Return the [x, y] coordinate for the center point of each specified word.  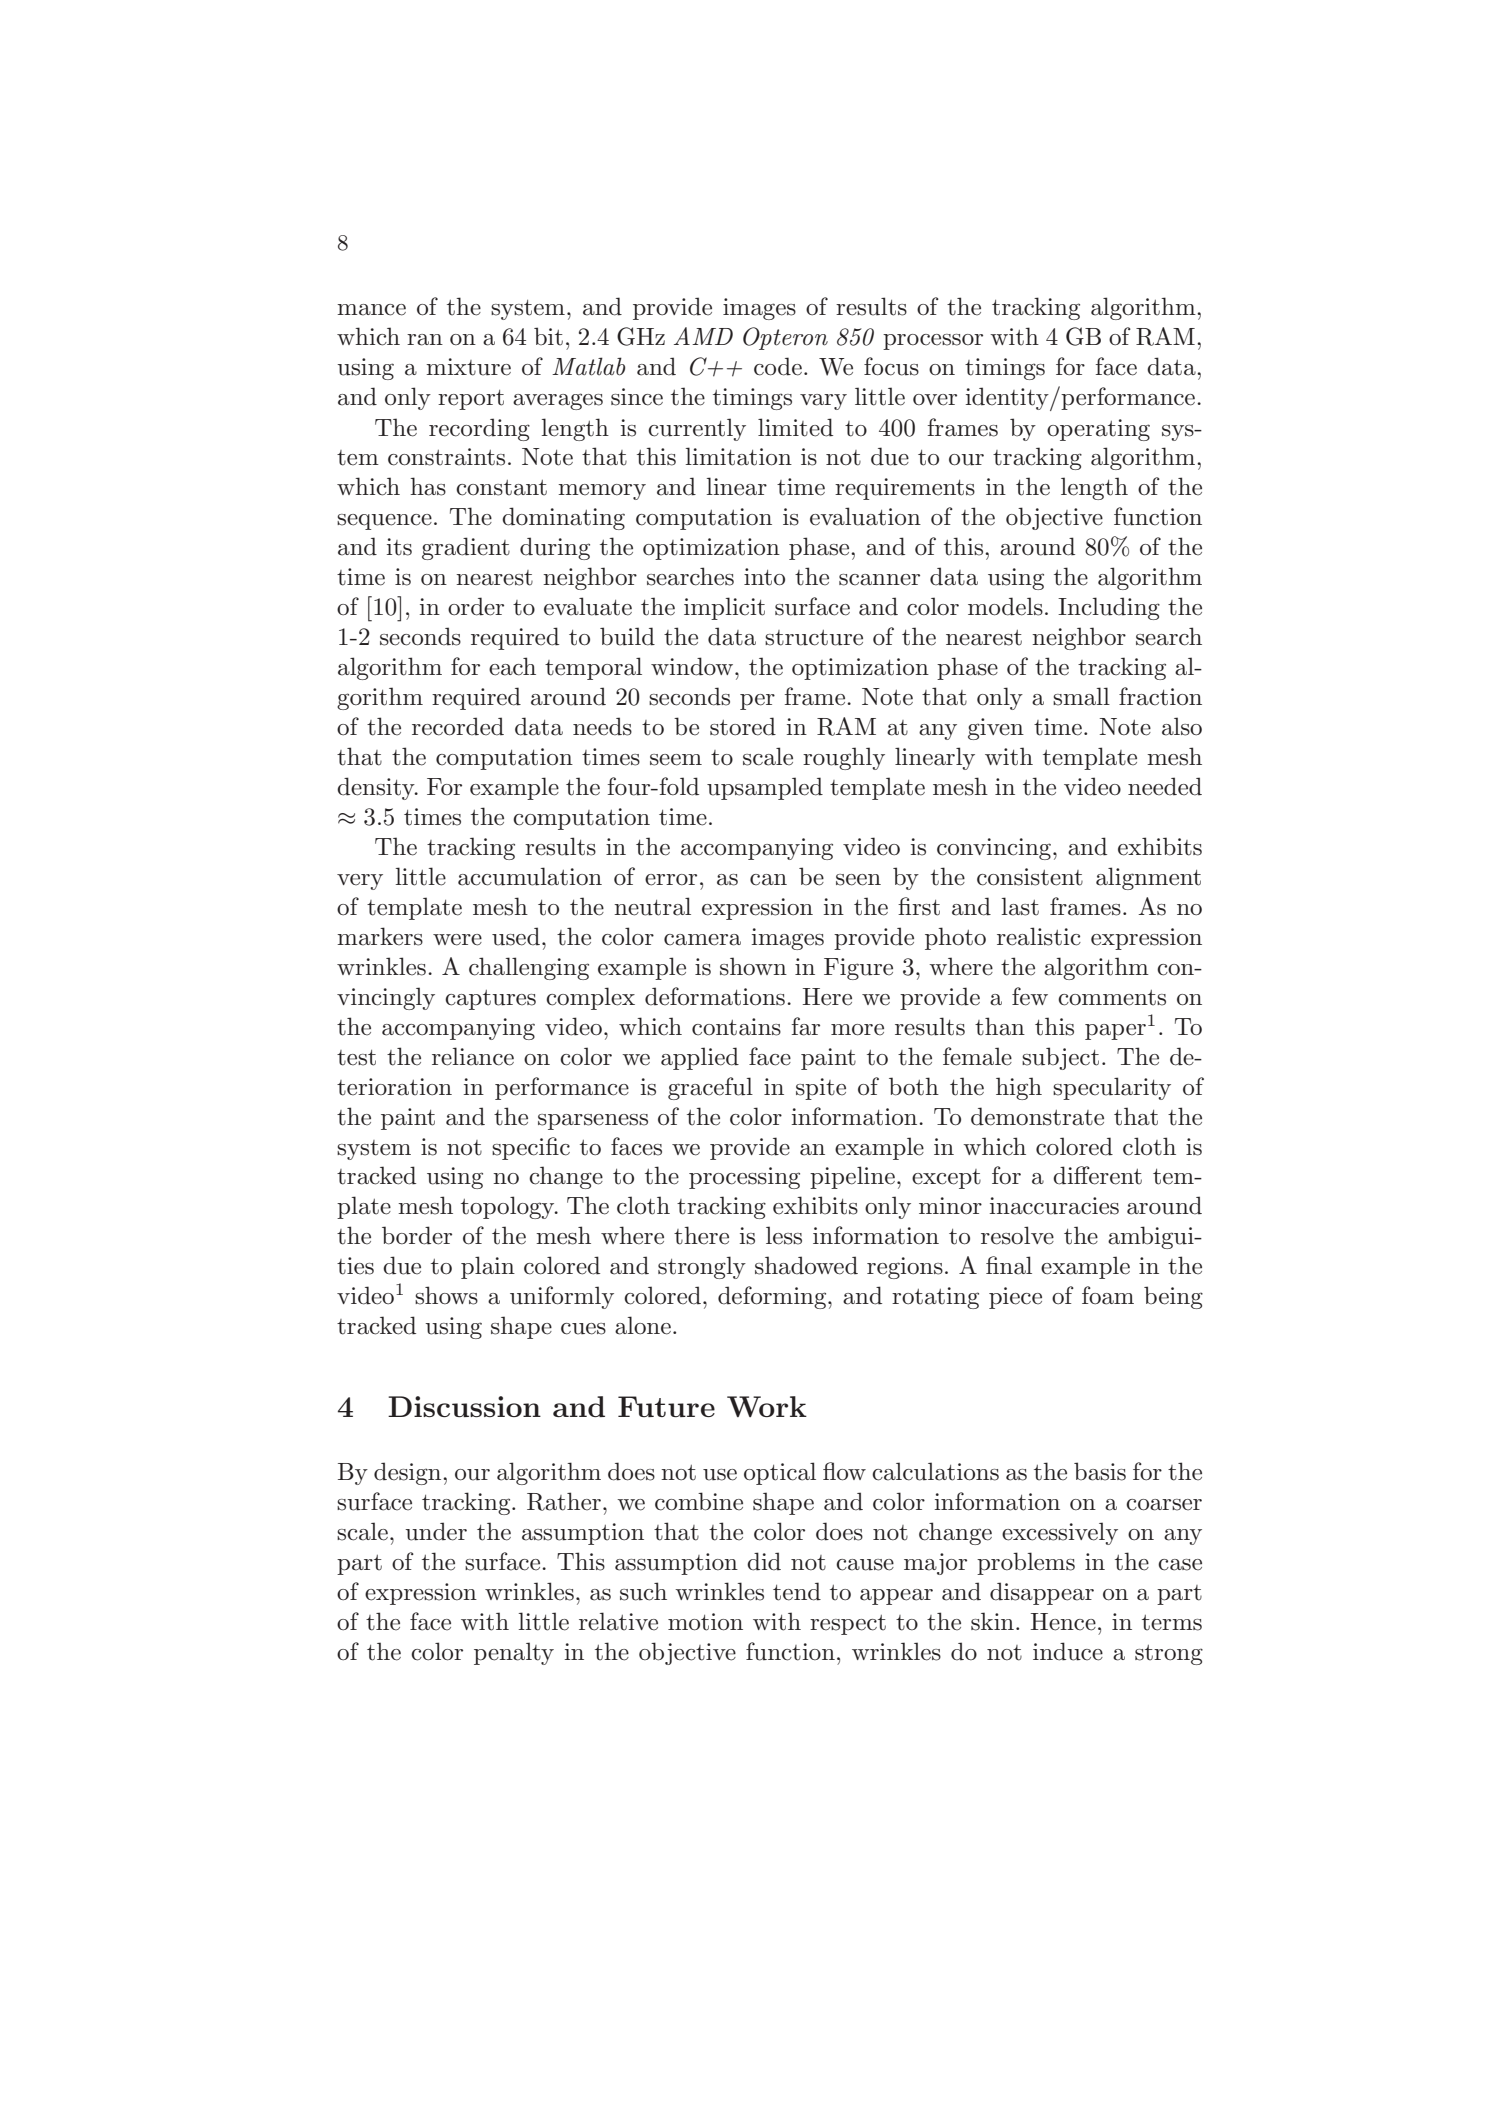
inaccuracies [1054, 1206]
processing [744, 1178]
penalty [514, 1653]
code [778, 366]
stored [743, 726]
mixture [468, 367]
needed [1165, 786]
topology [509, 1207]
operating [1098, 430]
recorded [458, 726]
